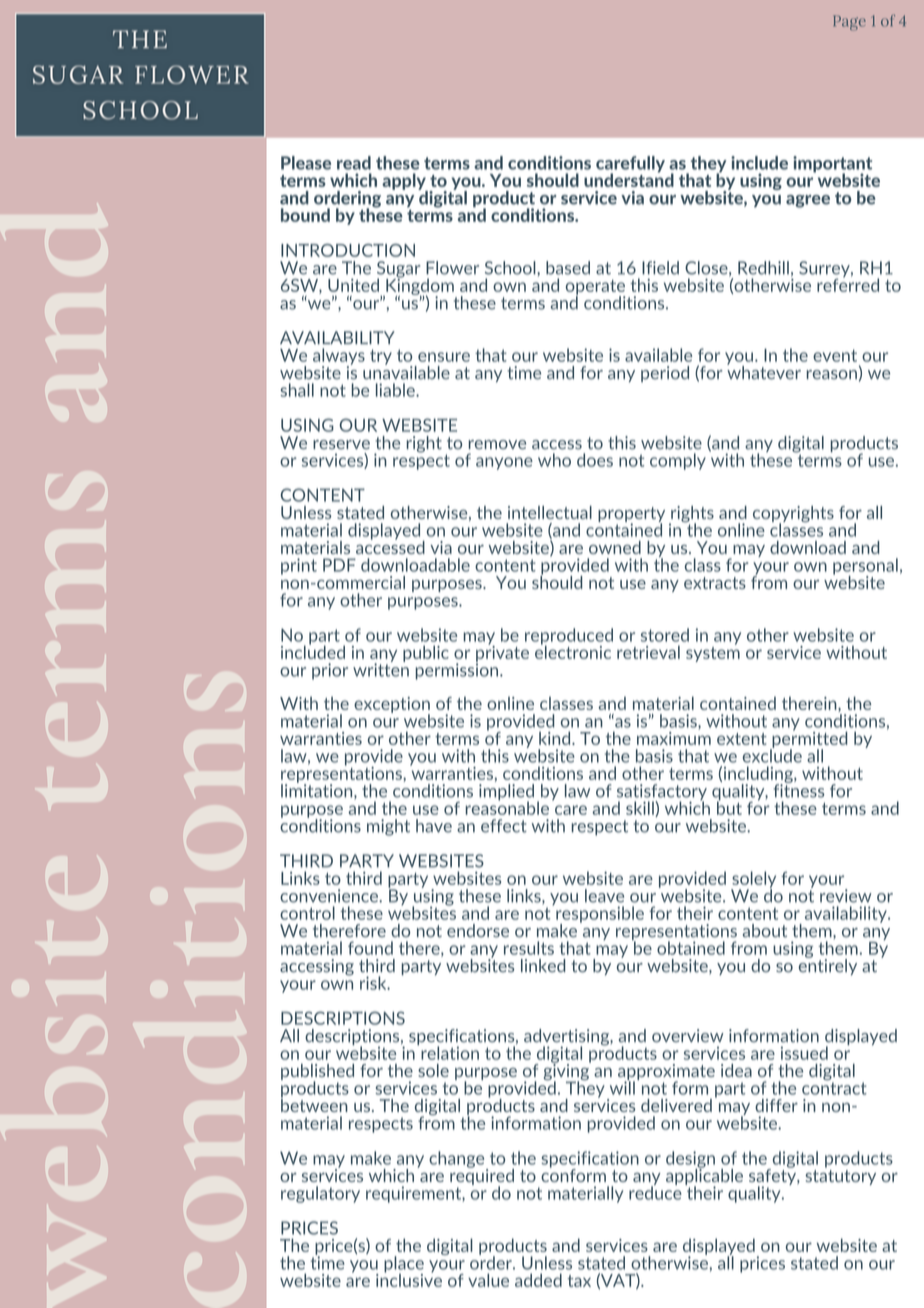 Image resolution: width=924 pixels, height=1308 pixels. I want to click on tax, so click(579, 1281).
